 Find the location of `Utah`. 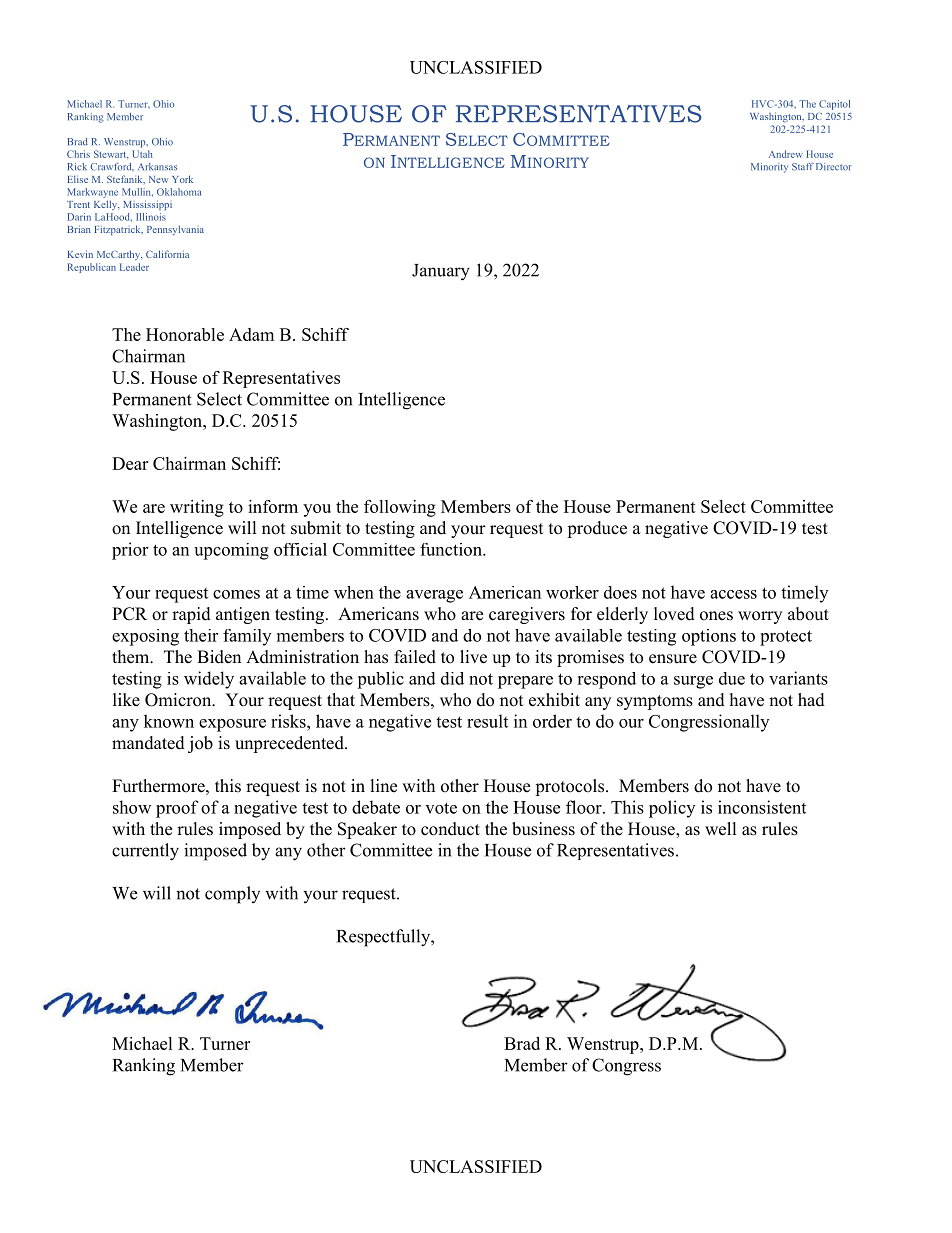

Utah is located at coordinates (142, 154).
